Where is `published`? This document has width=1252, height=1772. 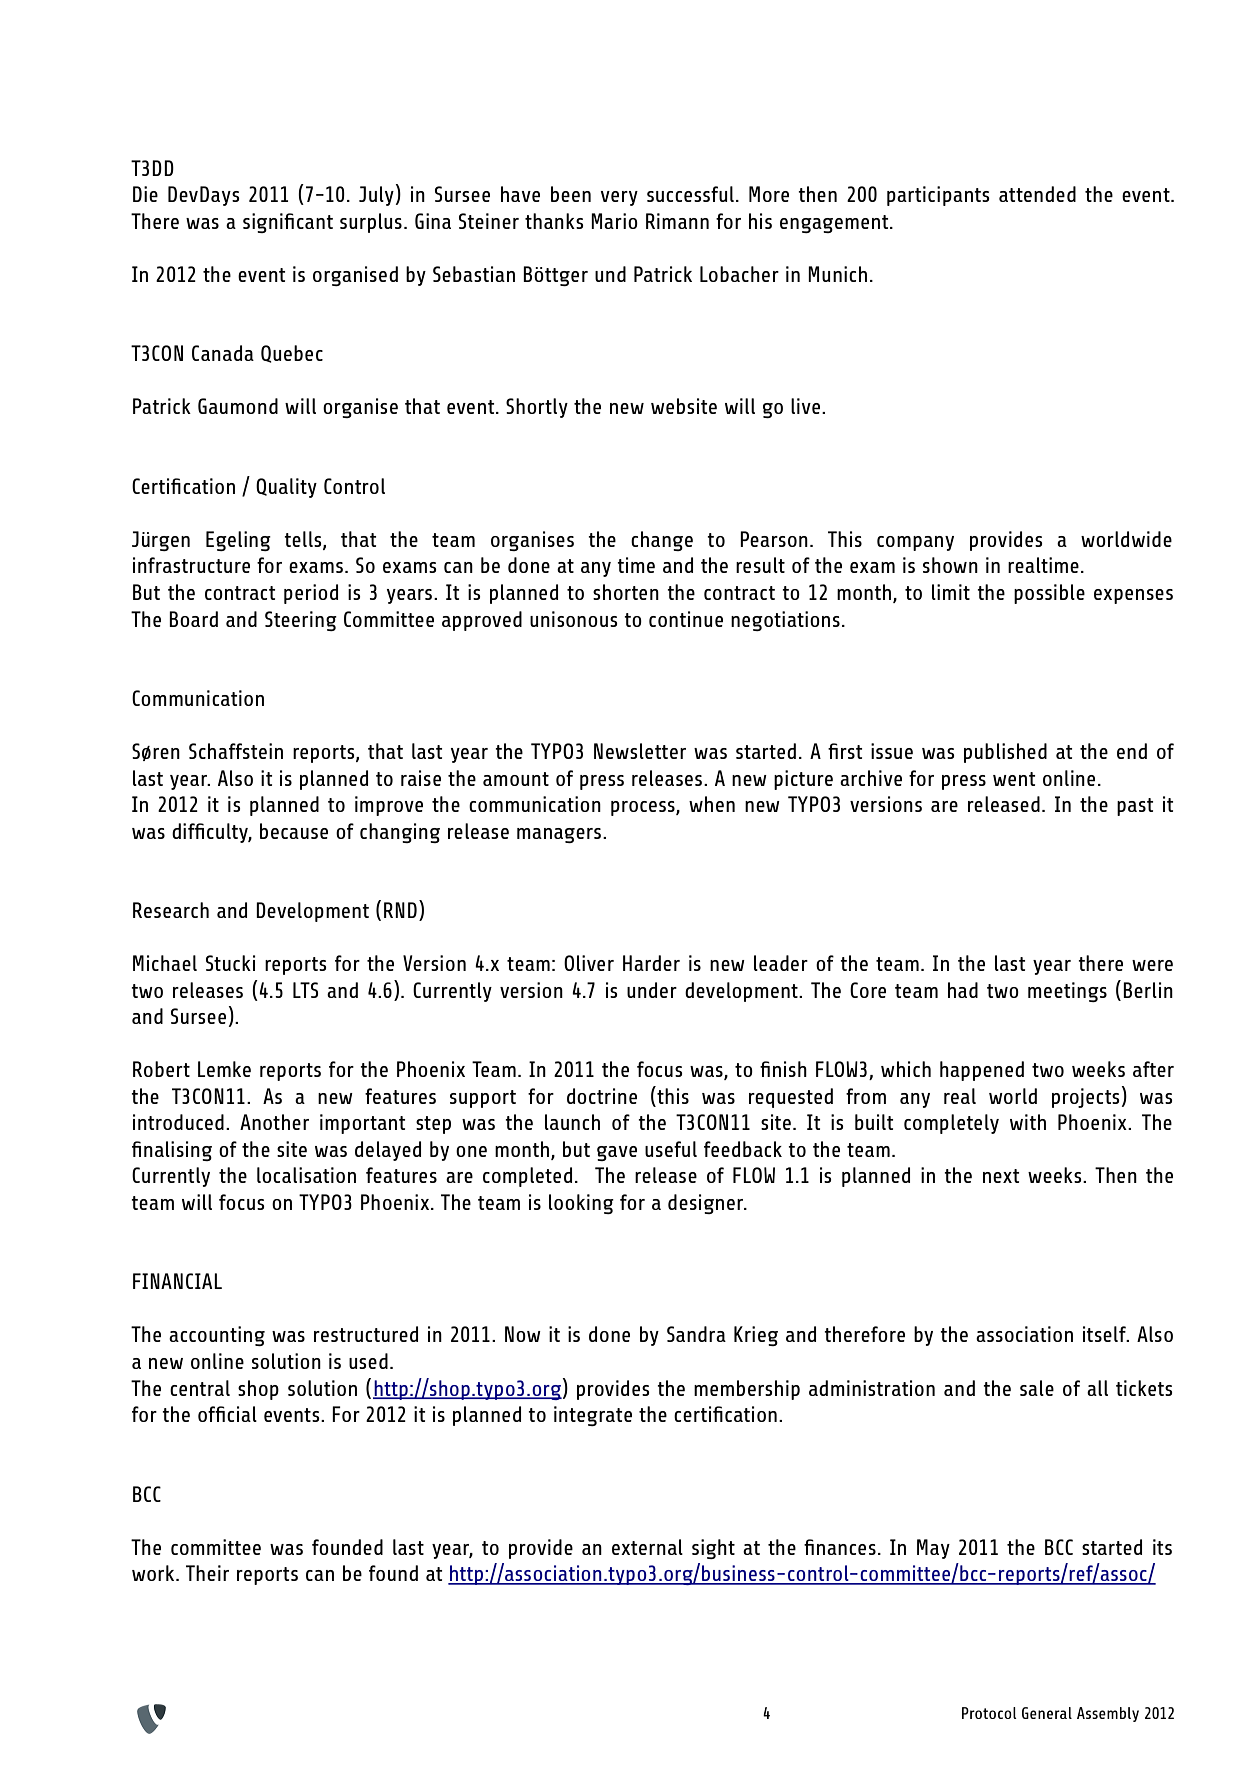 published is located at coordinates (1005, 753).
